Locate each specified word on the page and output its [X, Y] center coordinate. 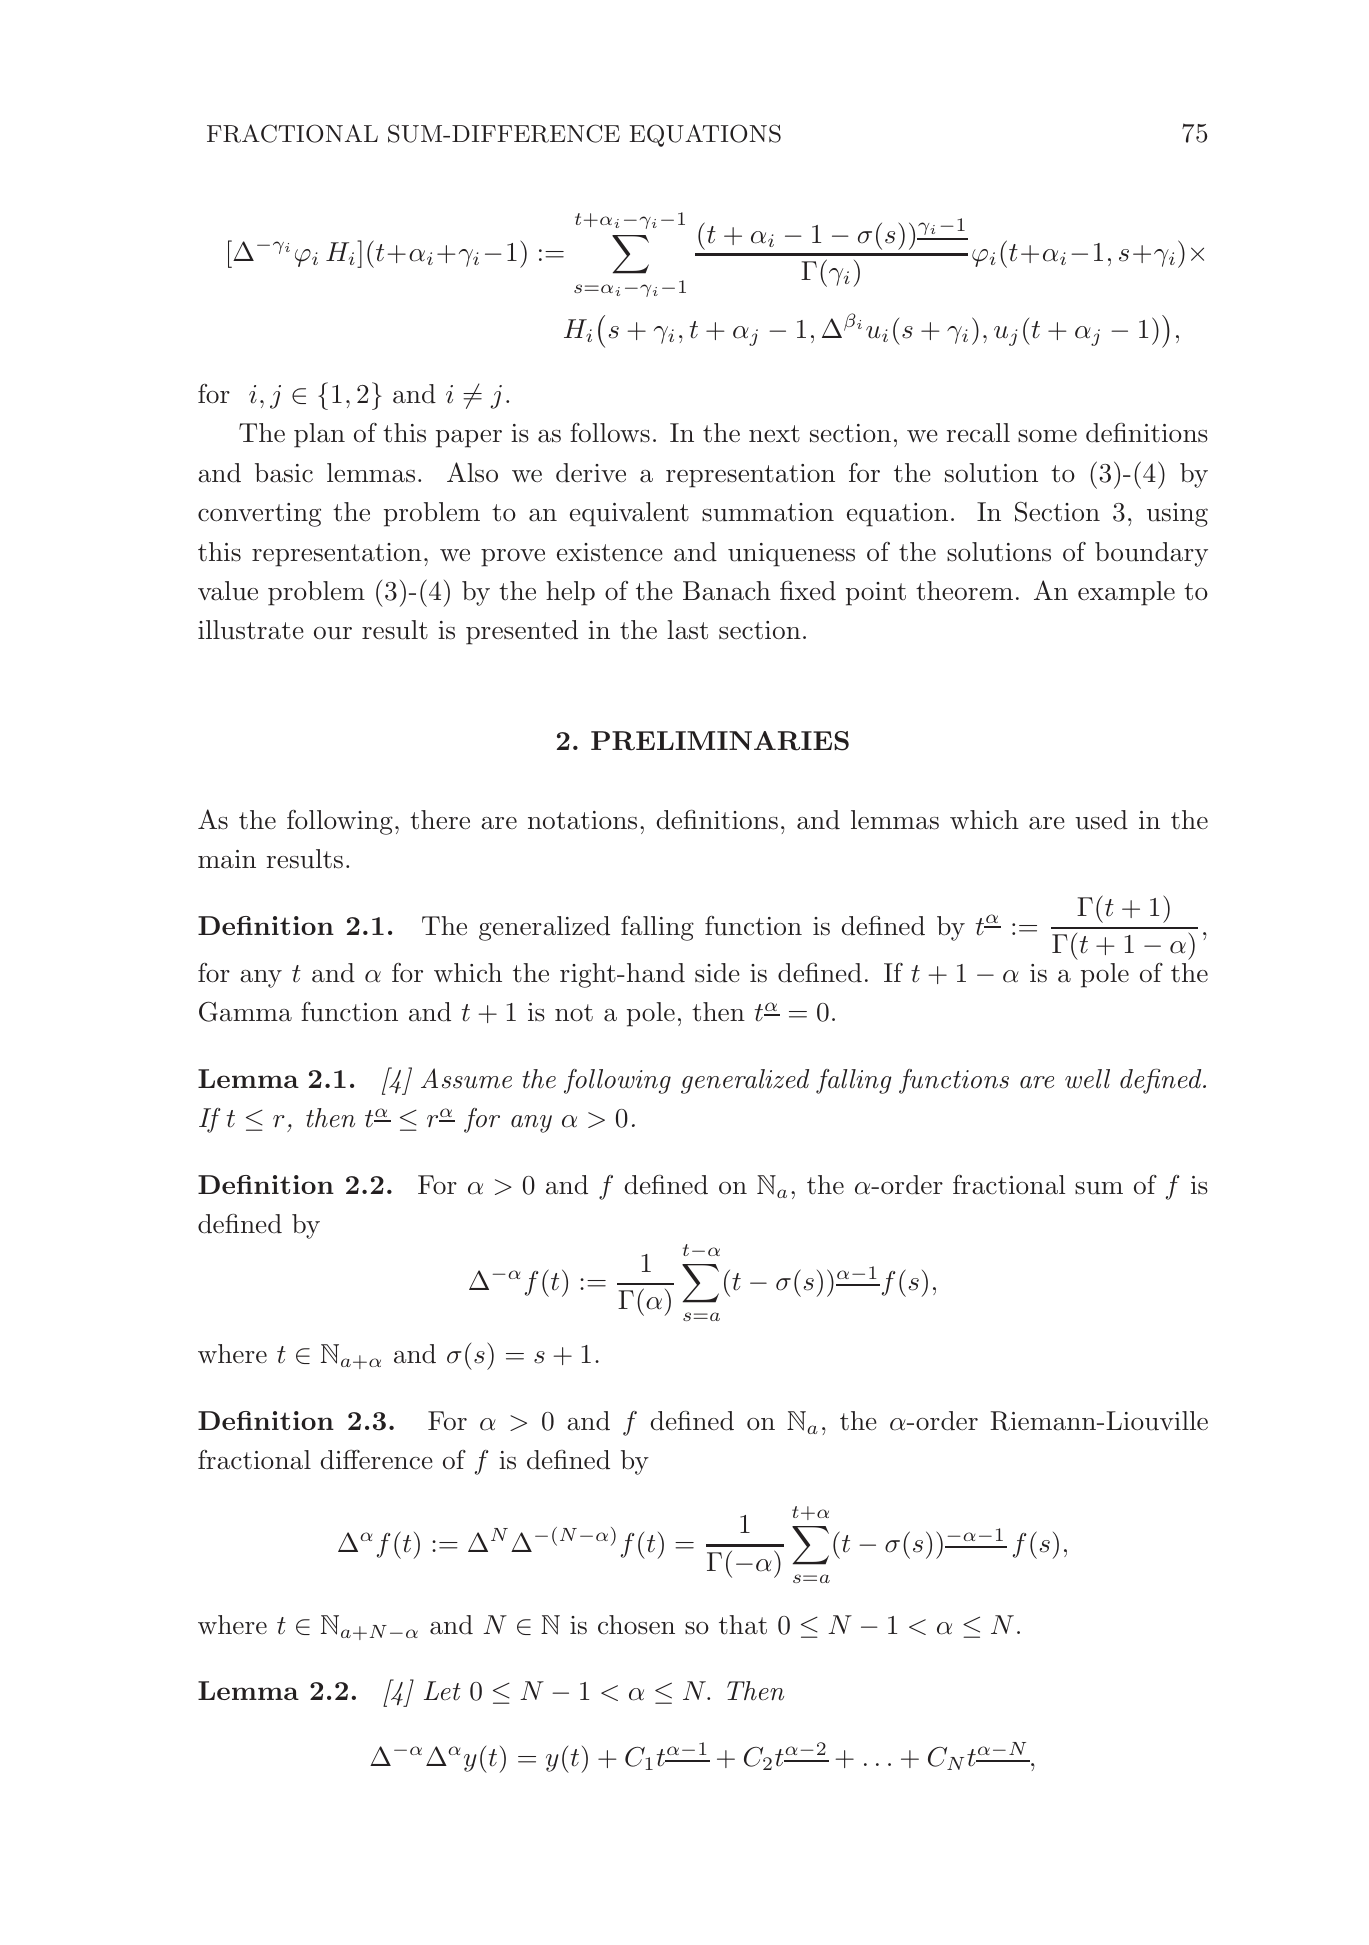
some [1047, 436]
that [743, 1625]
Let [442, 1691]
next [774, 434]
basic [284, 473]
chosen [636, 1625]
